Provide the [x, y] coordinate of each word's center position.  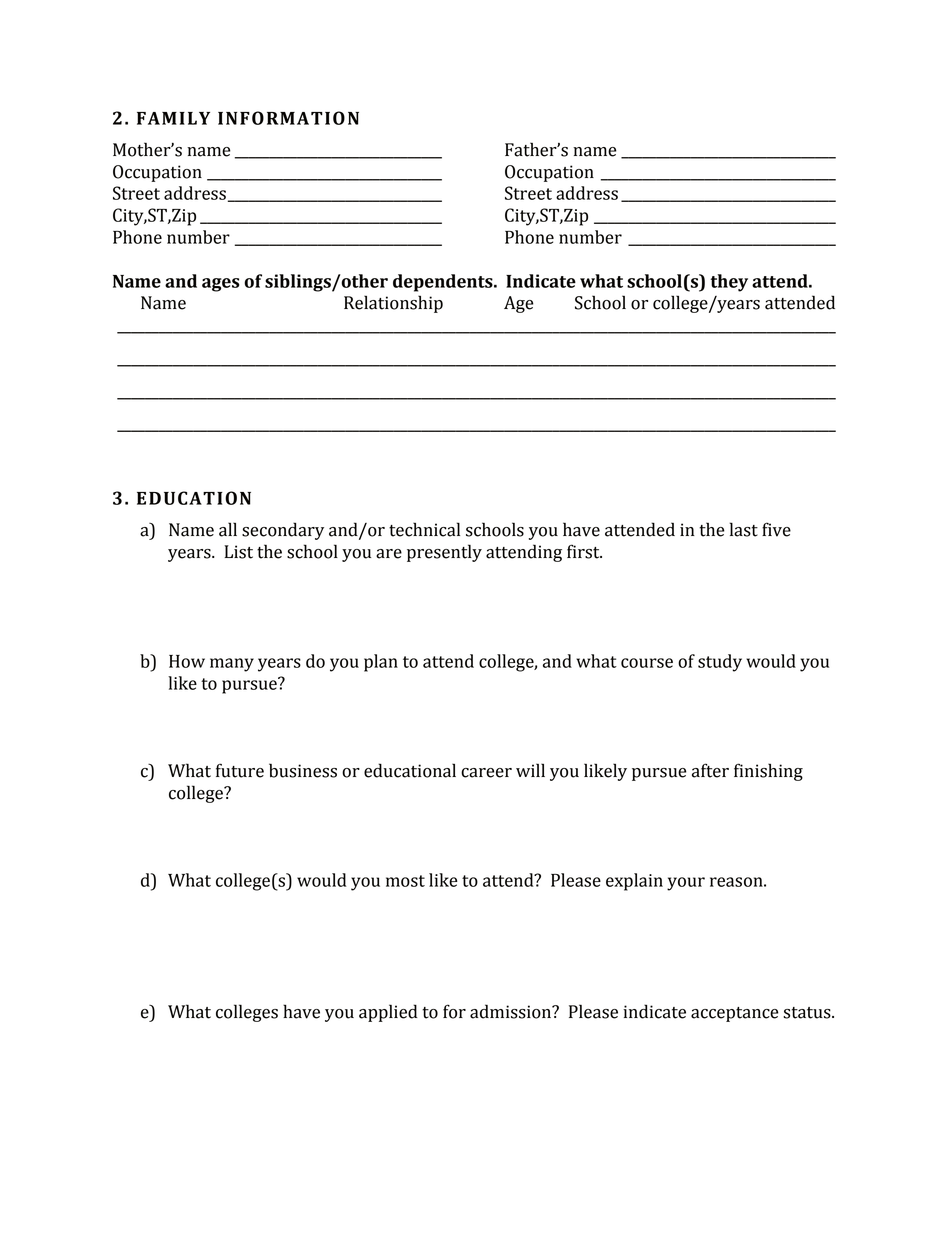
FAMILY [173, 118]
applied [388, 1013]
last [744, 529]
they [729, 283]
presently [444, 553]
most [405, 881]
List [238, 552]
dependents [444, 283]
